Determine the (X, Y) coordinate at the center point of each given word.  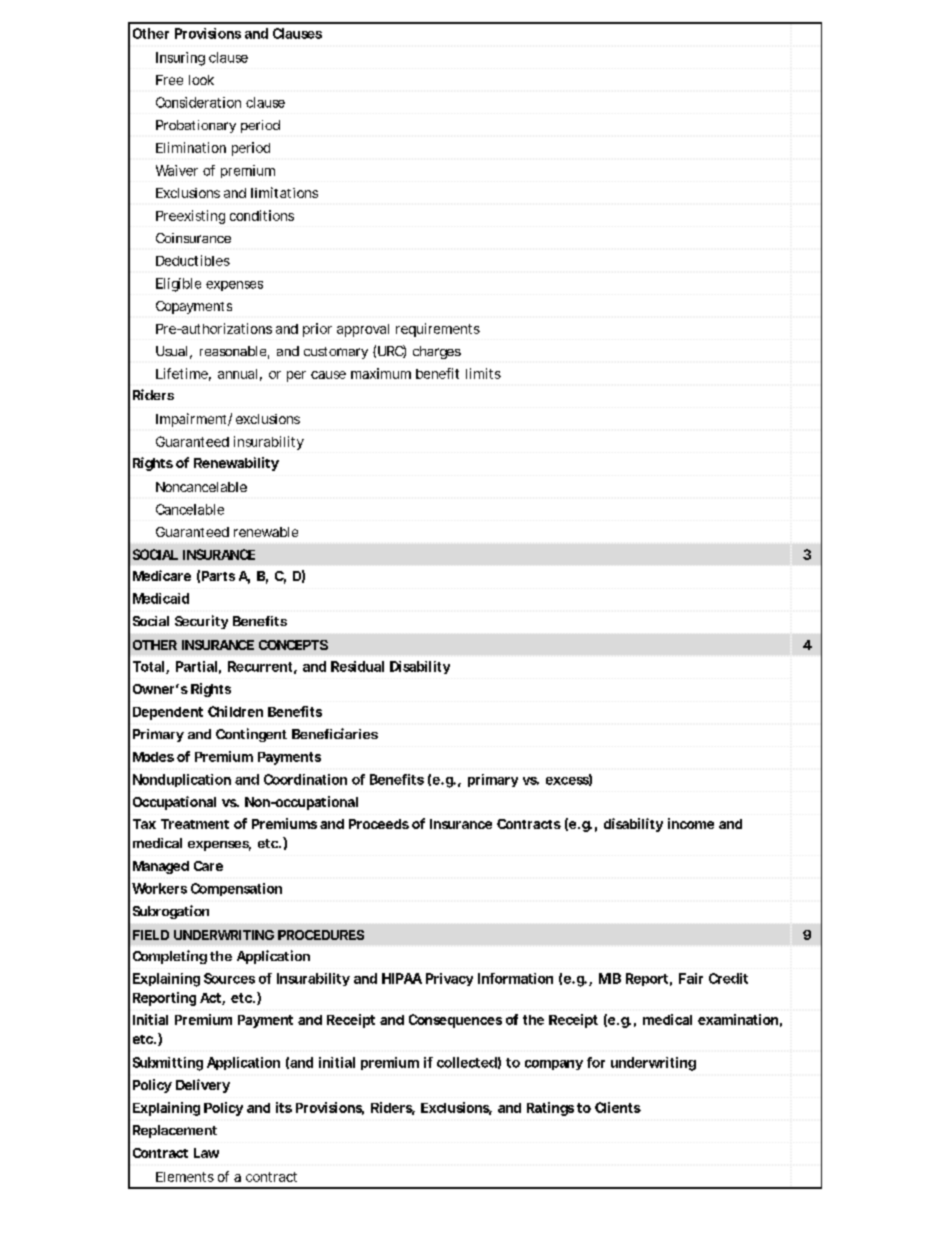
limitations (284, 192)
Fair (691, 978)
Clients (618, 1107)
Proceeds (379, 824)
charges (437, 352)
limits (483, 373)
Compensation (236, 889)
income (691, 823)
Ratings (550, 1109)
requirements (438, 330)
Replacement (175, 1131)
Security (201, 622)
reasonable (233, 351)
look (201, 80)
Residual (357, 666)
